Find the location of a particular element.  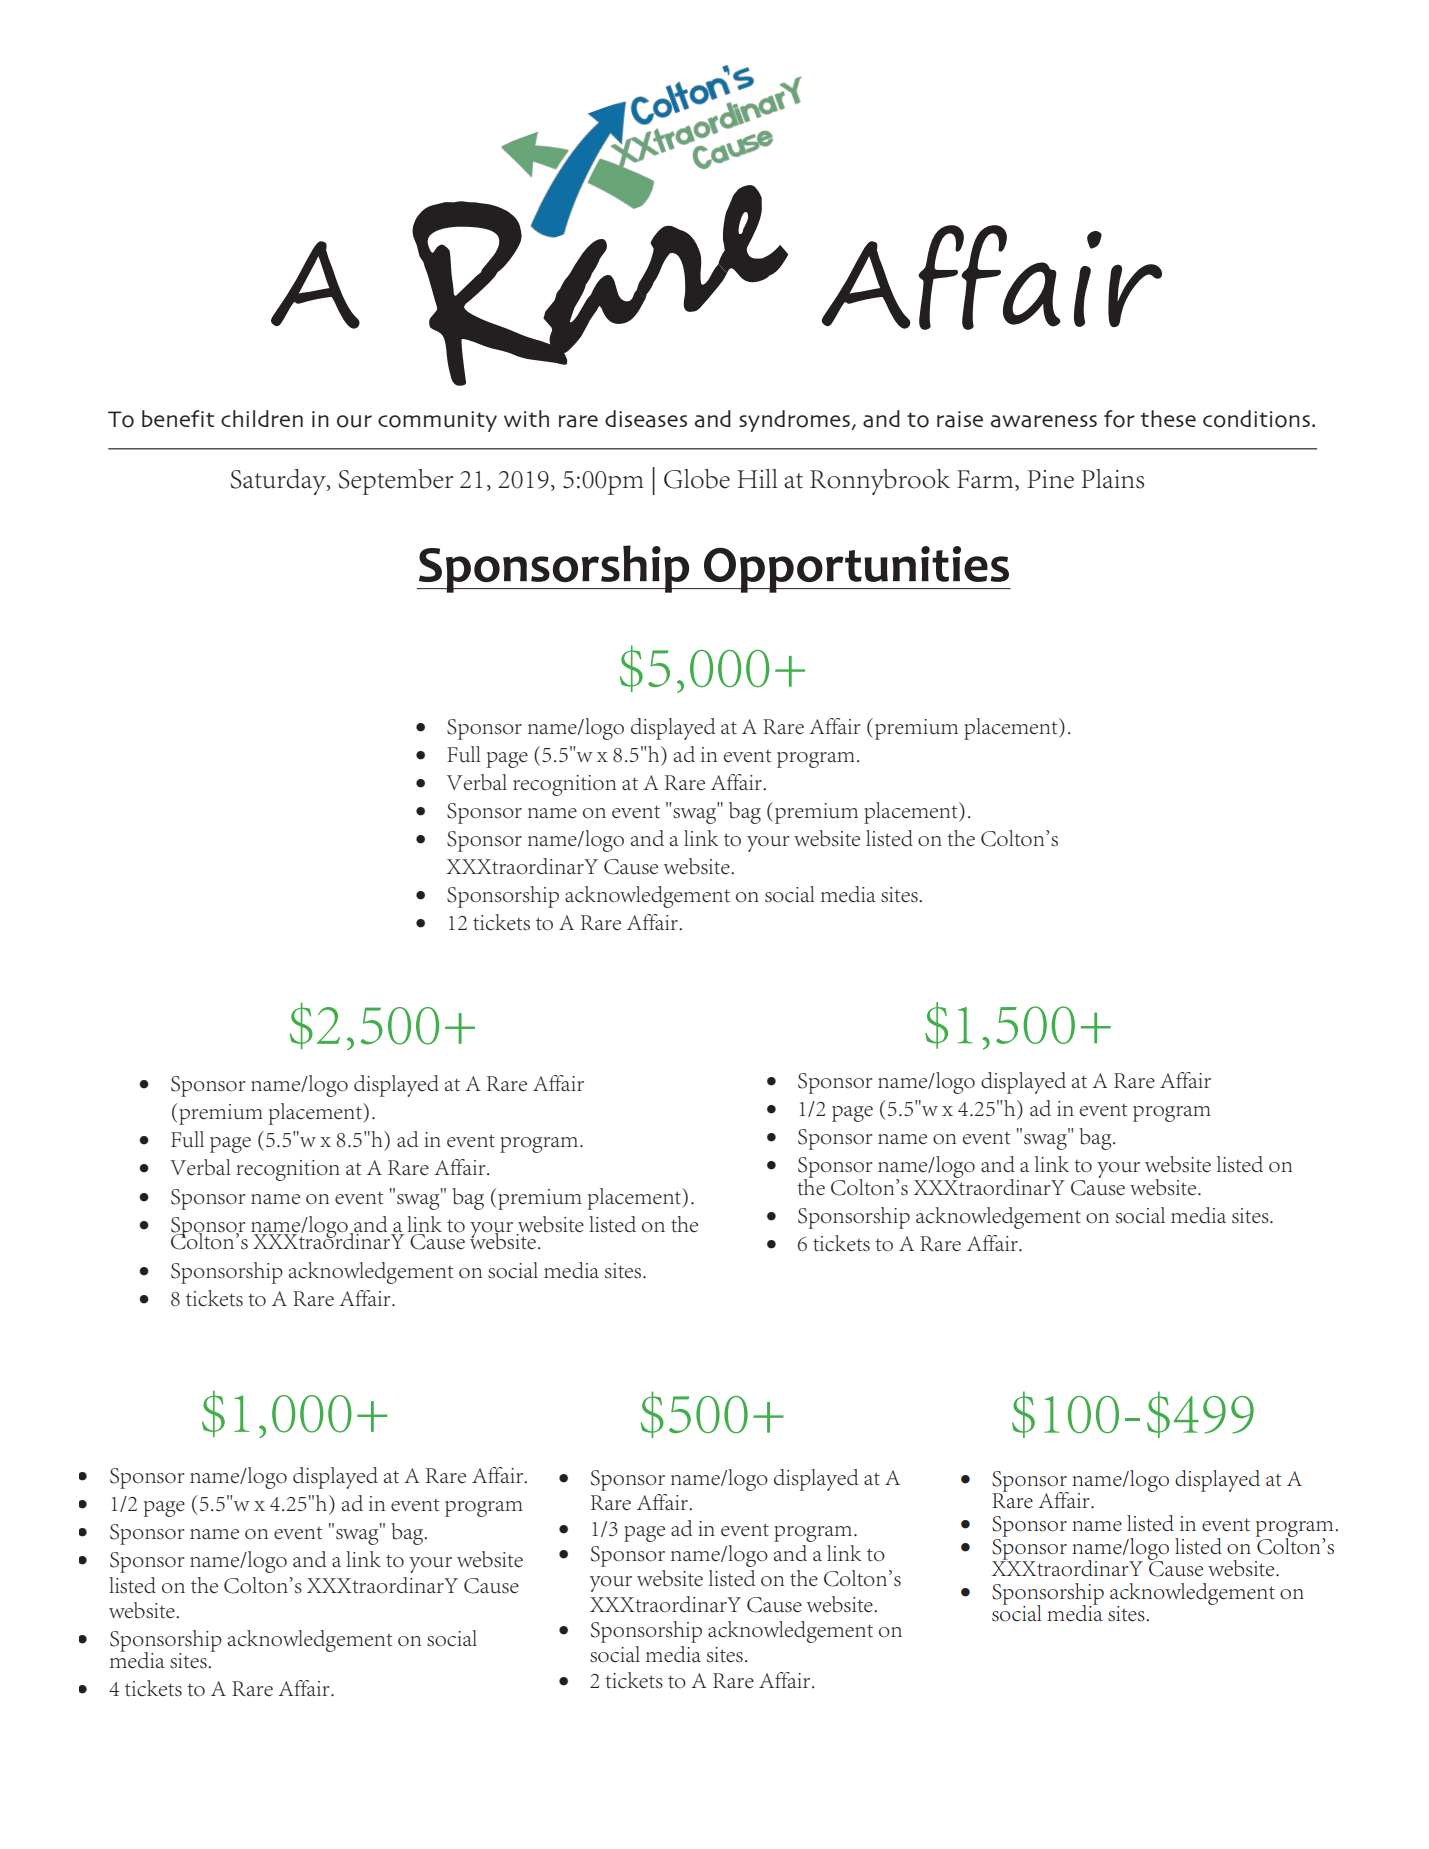

children is located at coordinates (262, 418).
